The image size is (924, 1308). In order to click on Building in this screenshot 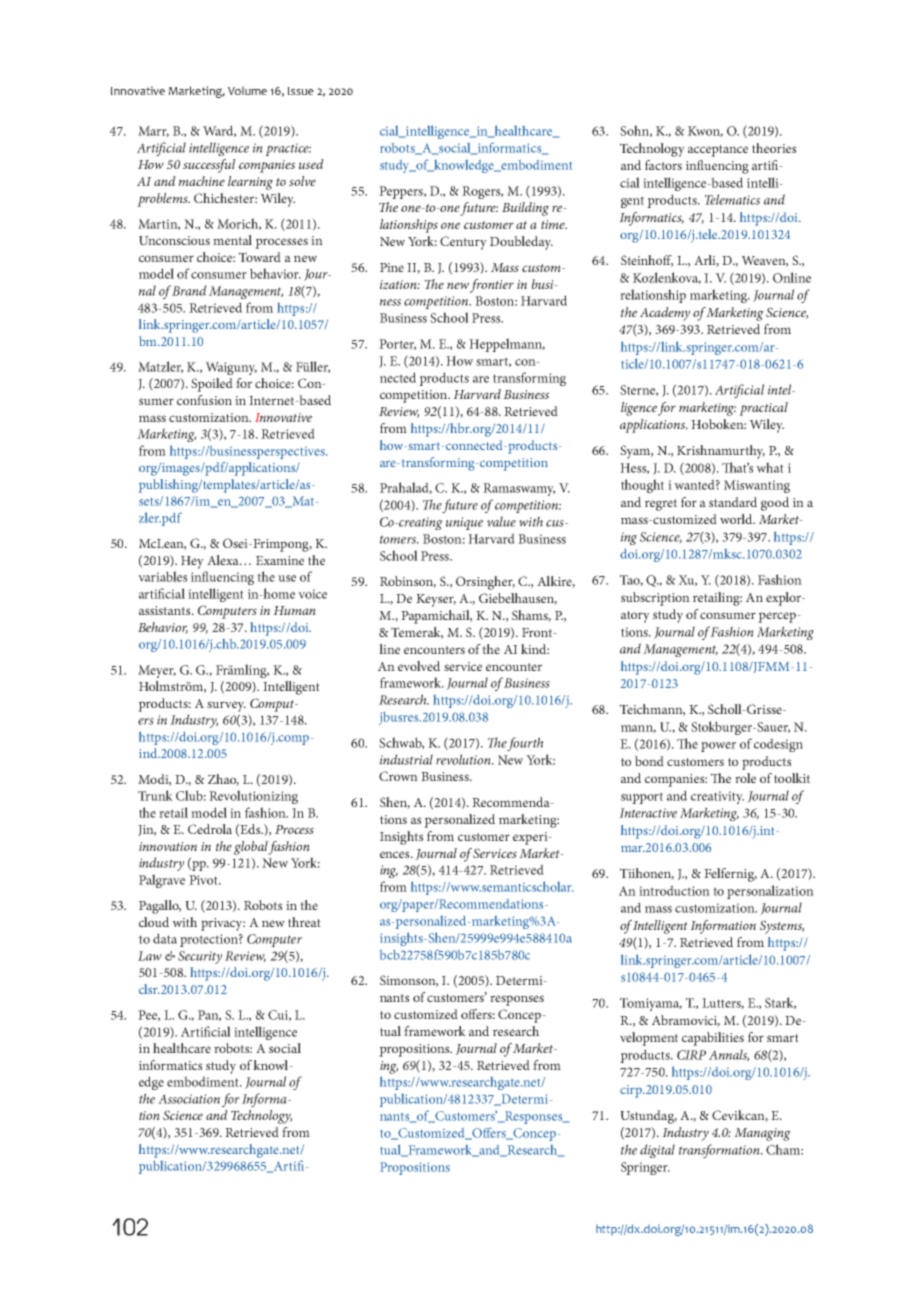, I will do `click(525, 209)`.
